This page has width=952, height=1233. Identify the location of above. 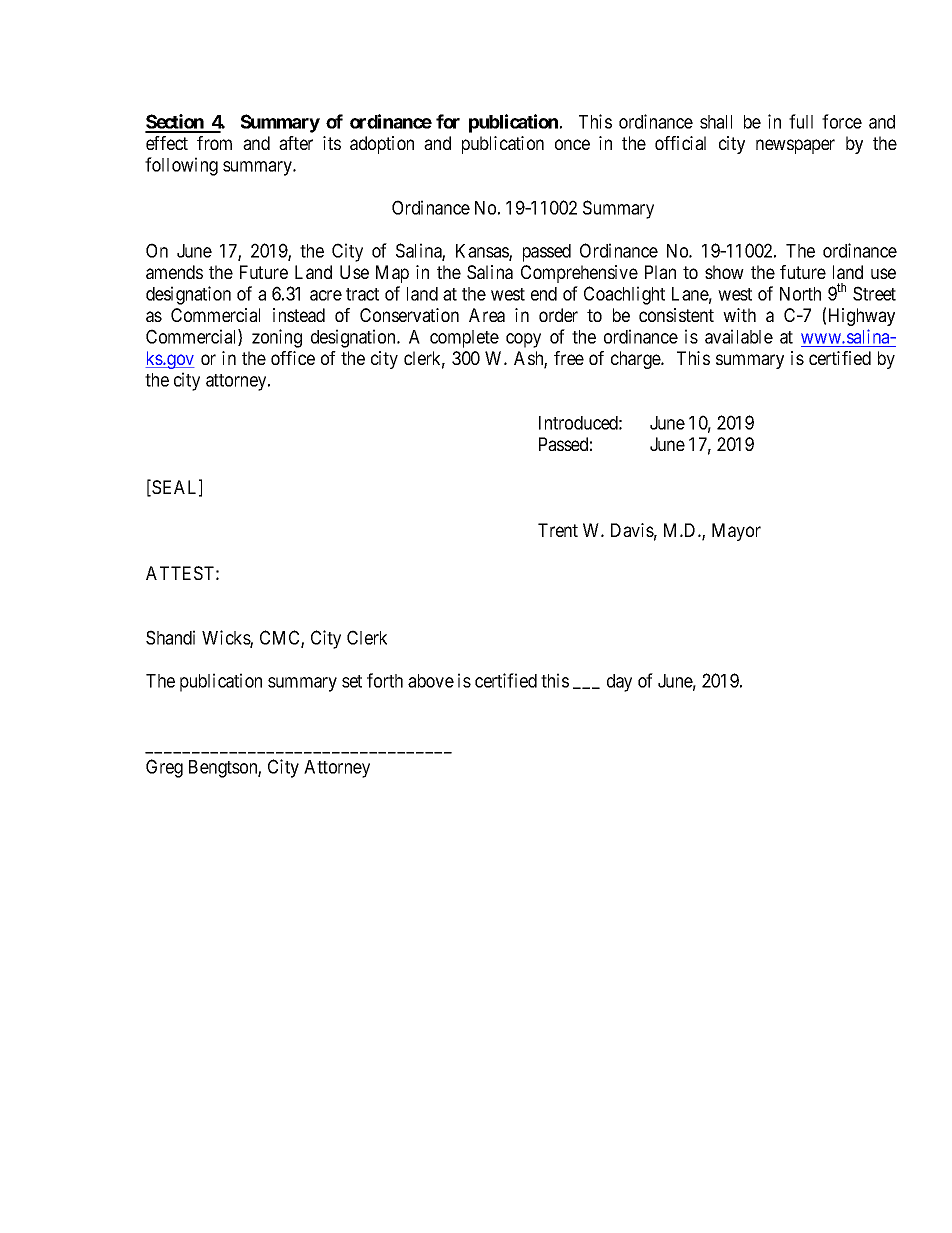
(431, 681).
